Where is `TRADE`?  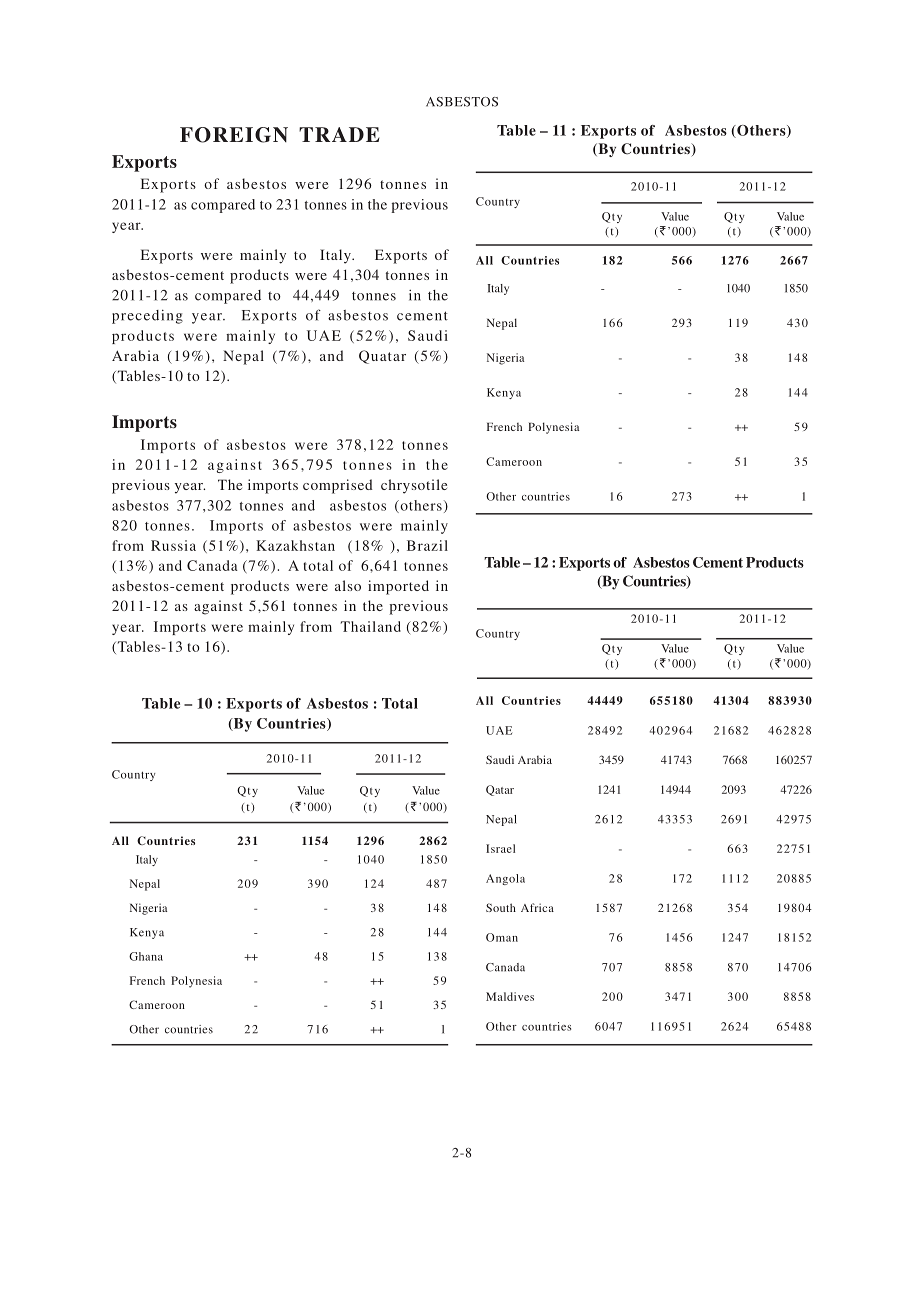
TRADE is located at coordinates (339, 134).
